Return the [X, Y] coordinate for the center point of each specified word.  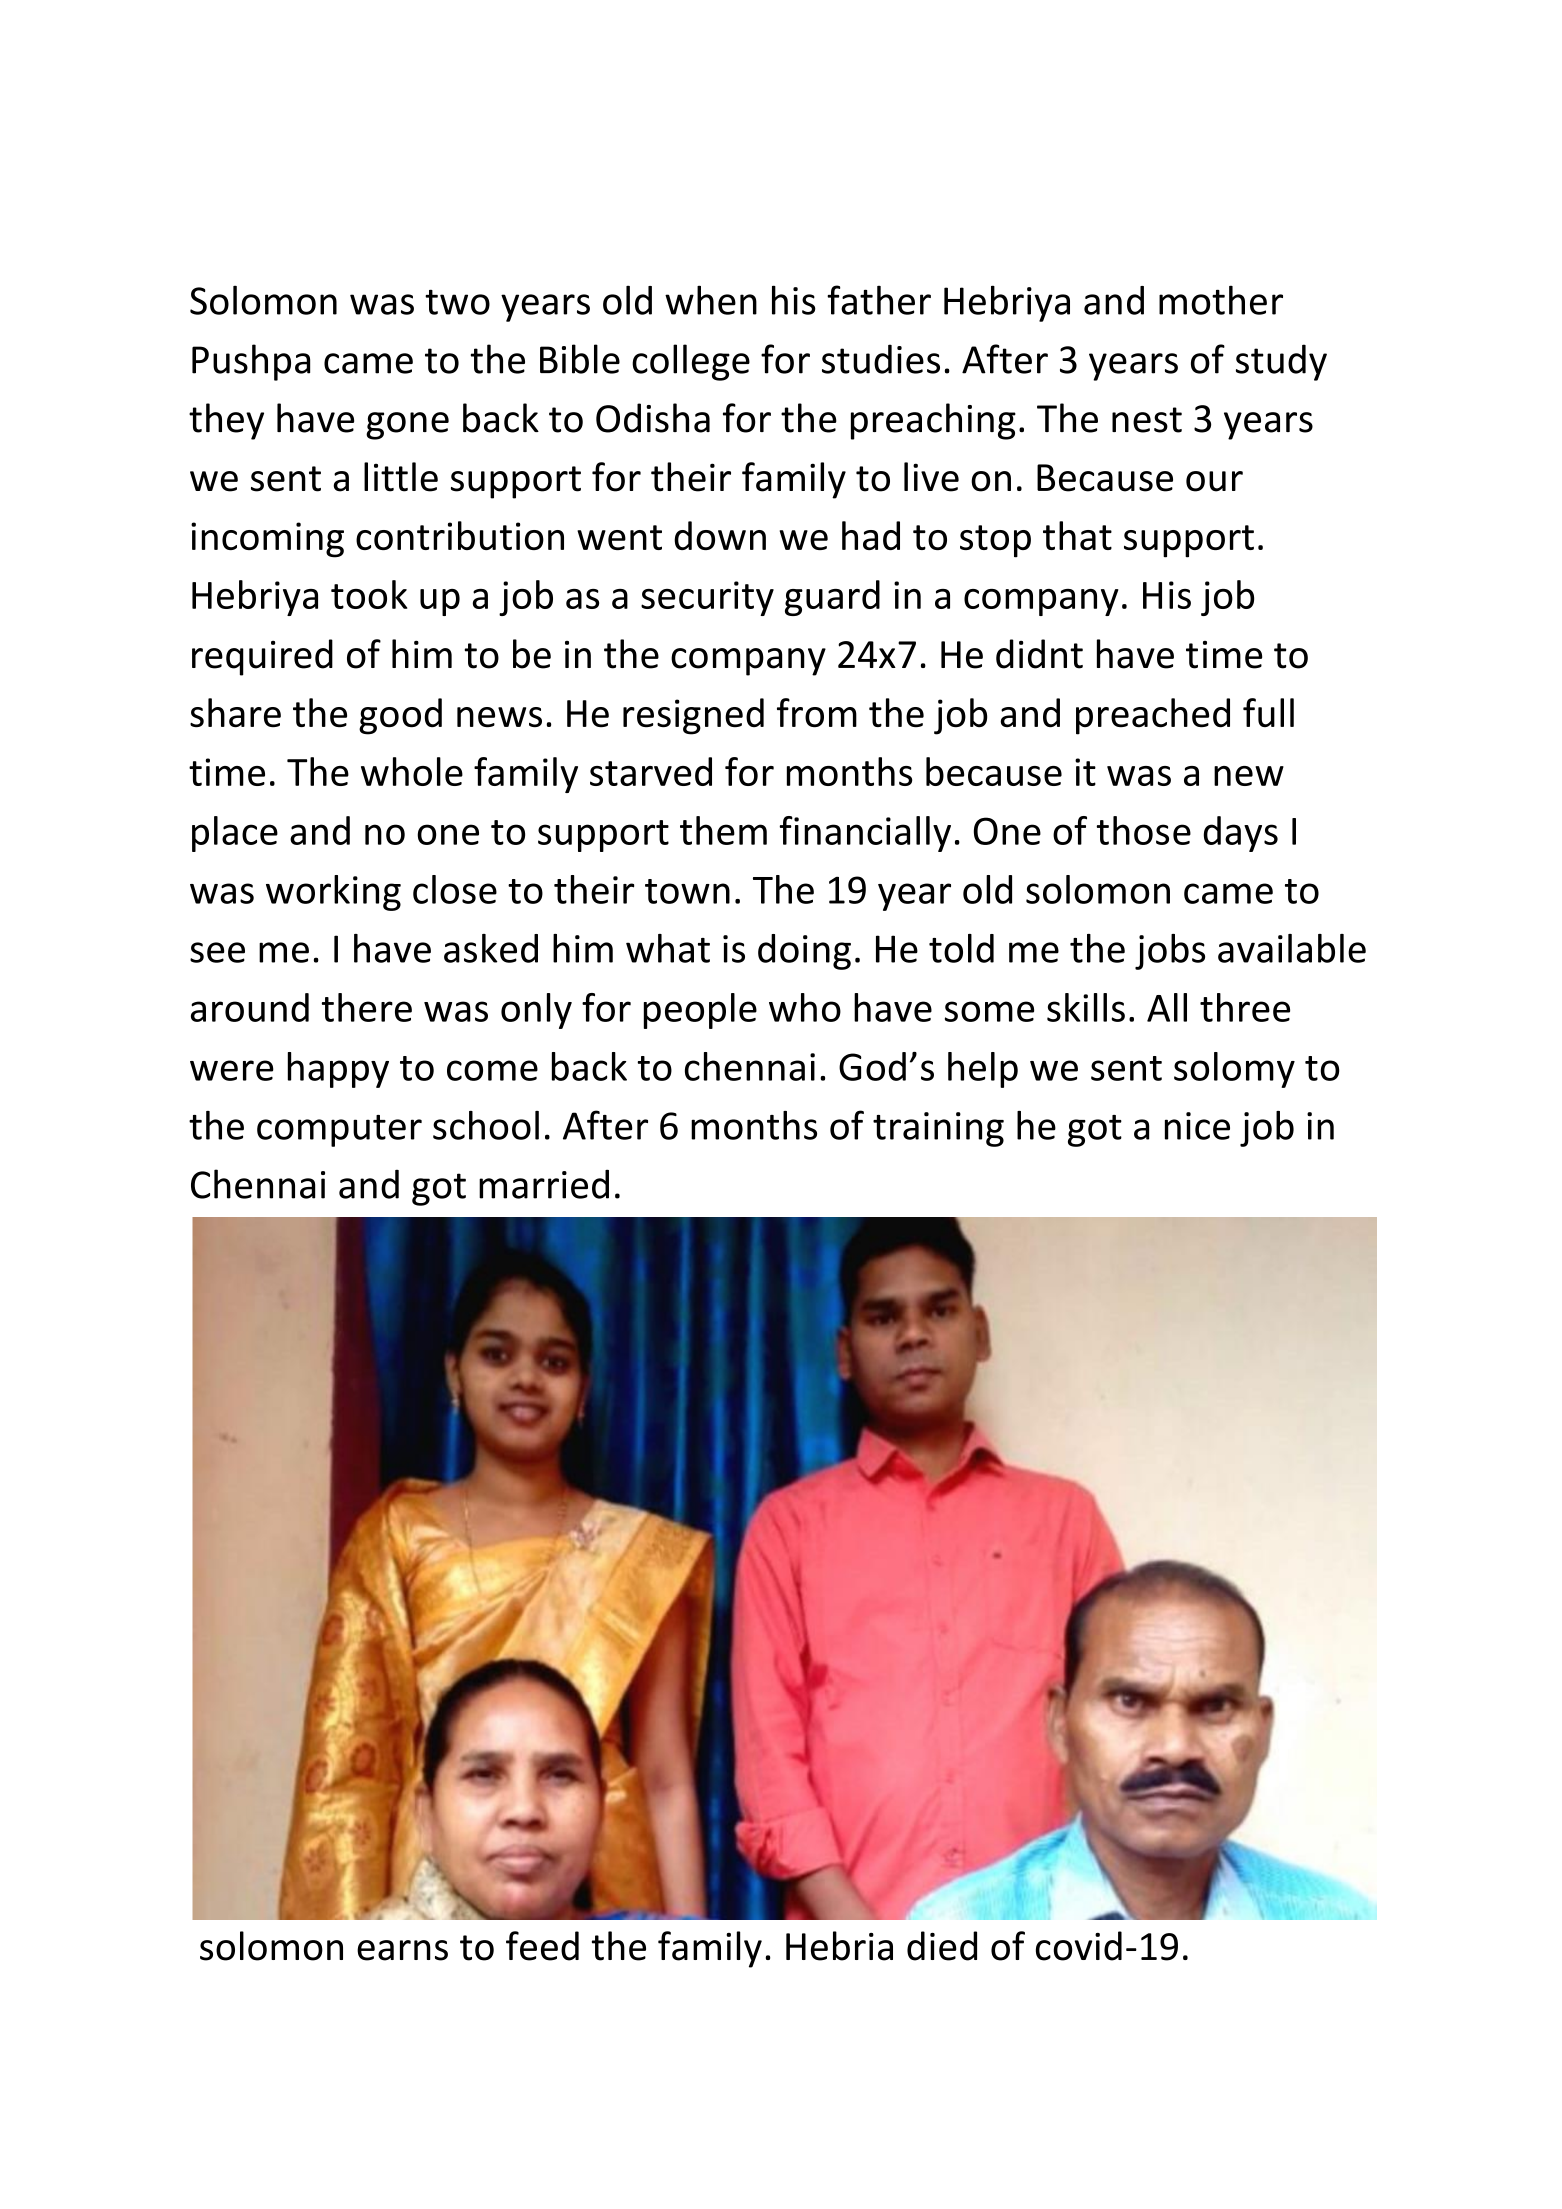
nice [1197, 1126]
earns [402, 1950]
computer [339, 1131]
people [700, 1011]
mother [1221, 300]
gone [407, 426]
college [691, 362]
